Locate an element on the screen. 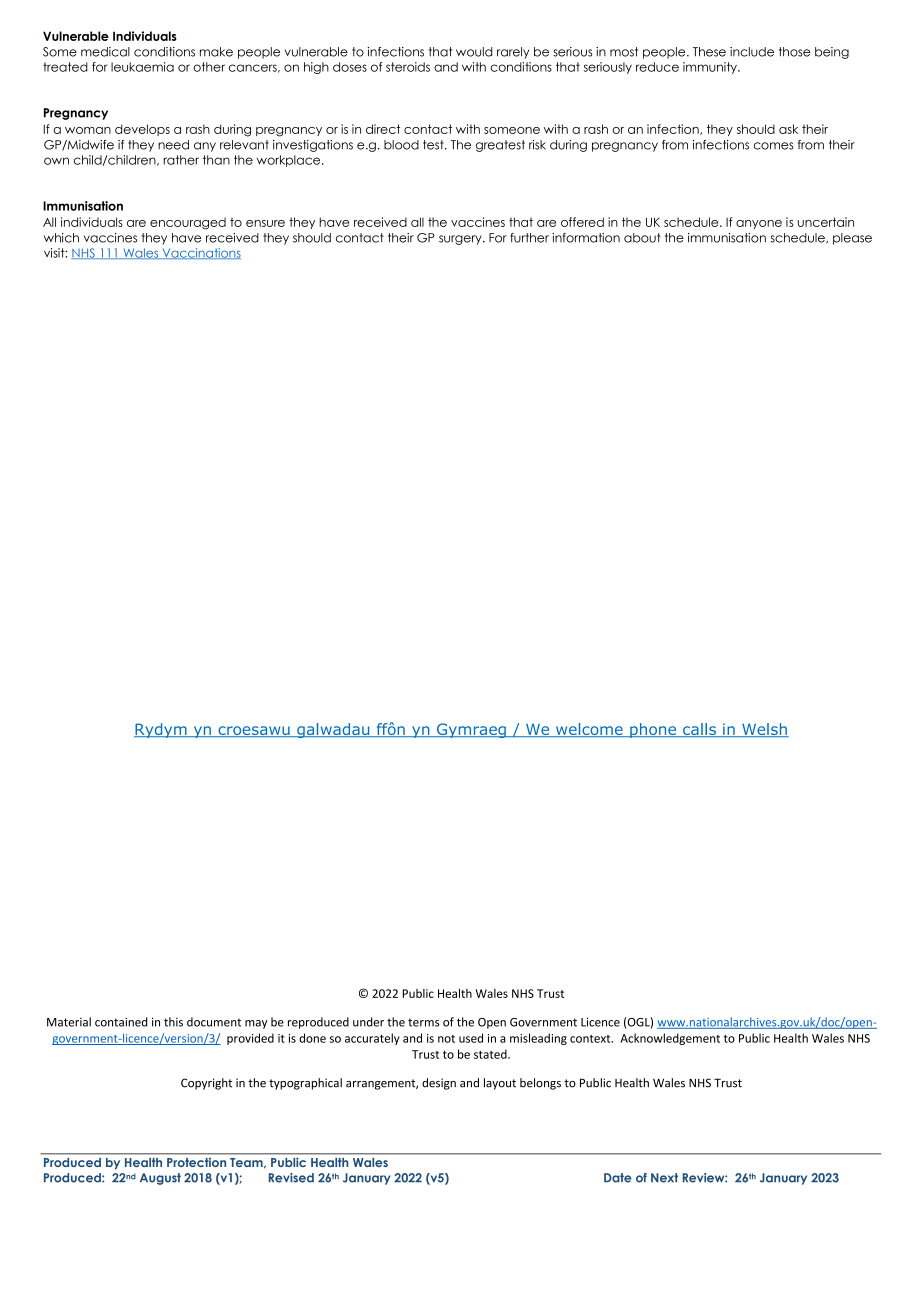 The width and height of the screenshot is (924, 1309). please is located at coordinates (852, 239).
